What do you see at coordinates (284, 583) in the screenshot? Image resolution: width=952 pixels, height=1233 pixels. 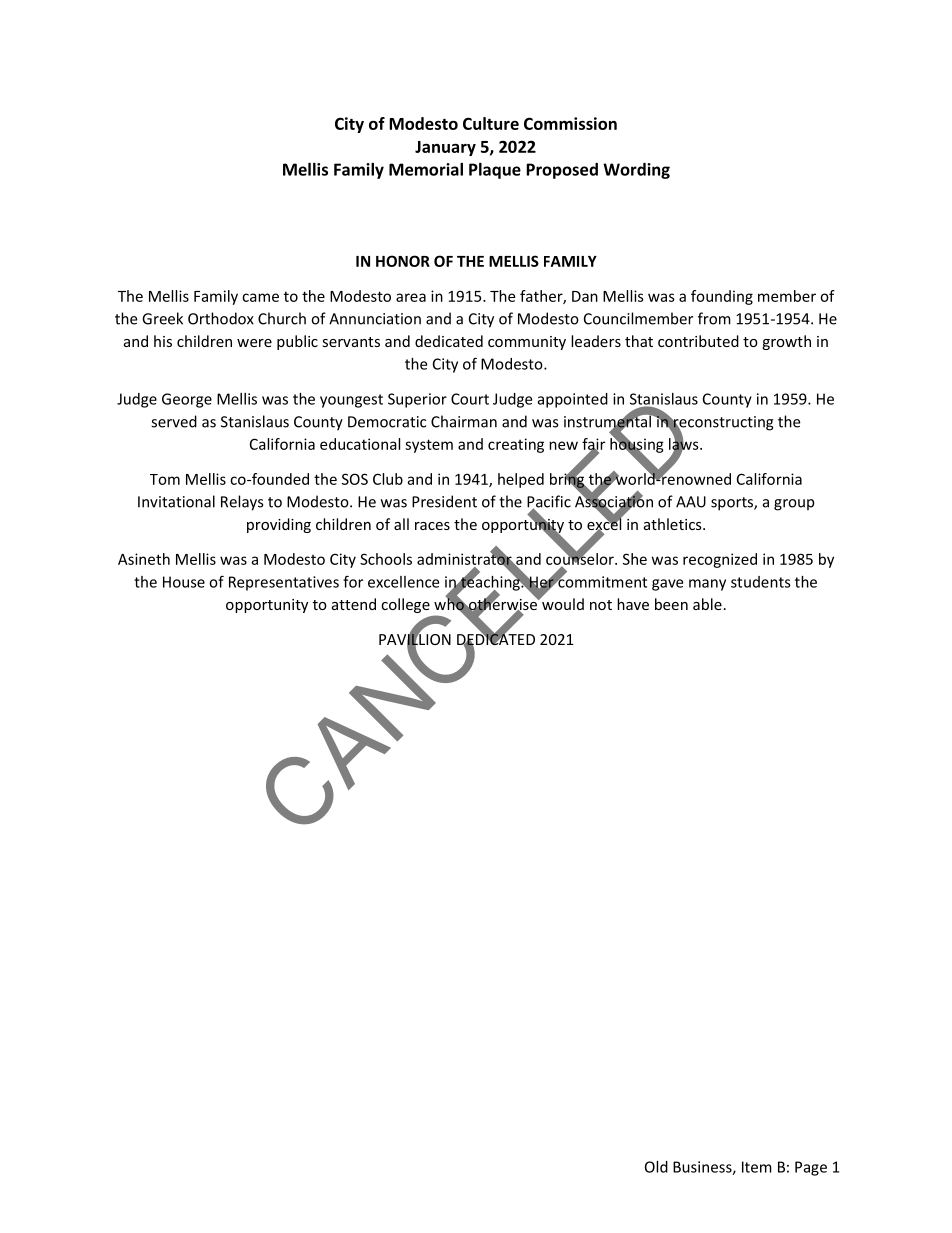 I see `Representatives` at bounding box center [284, 583].
